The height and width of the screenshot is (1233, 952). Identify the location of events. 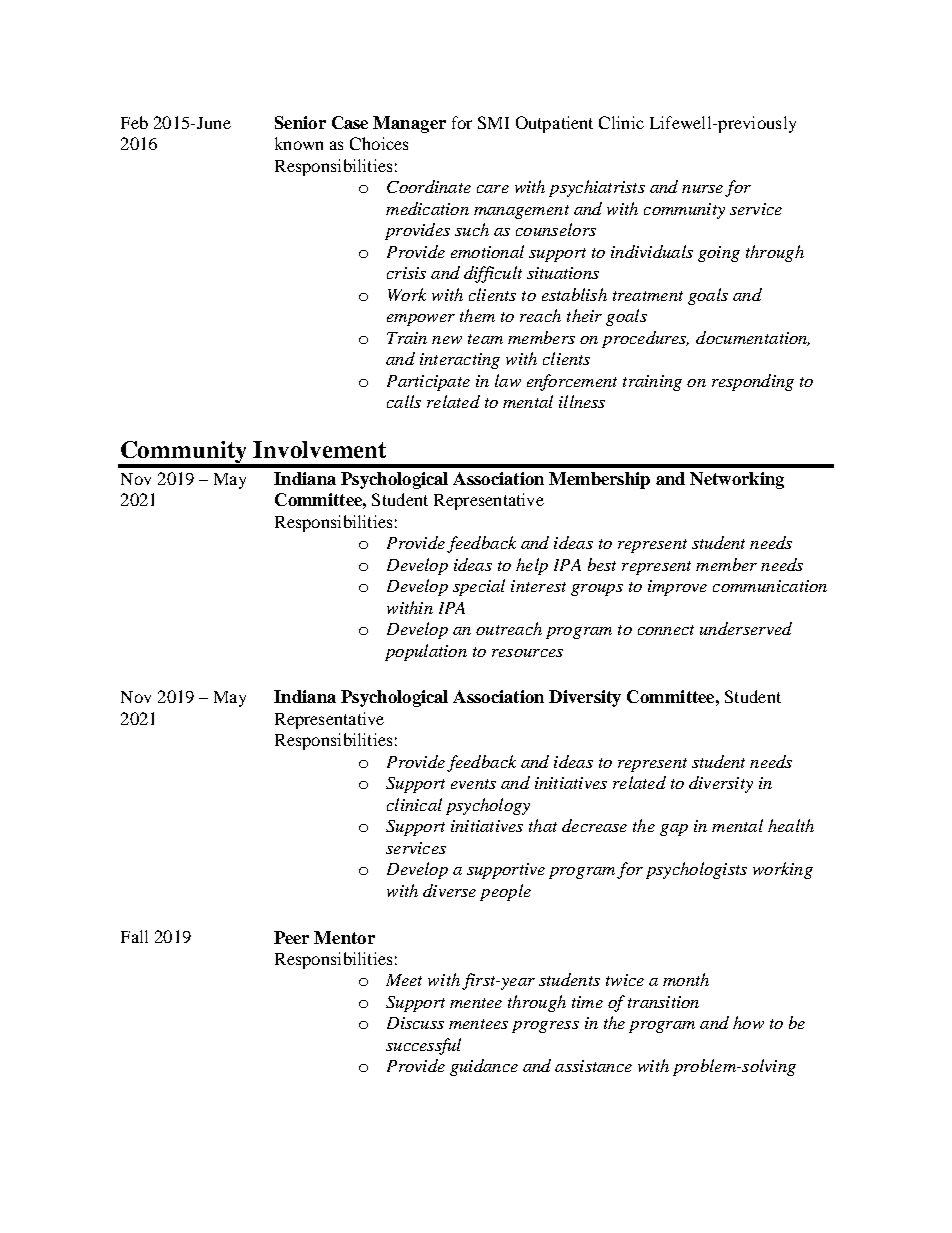
(473, 784).
